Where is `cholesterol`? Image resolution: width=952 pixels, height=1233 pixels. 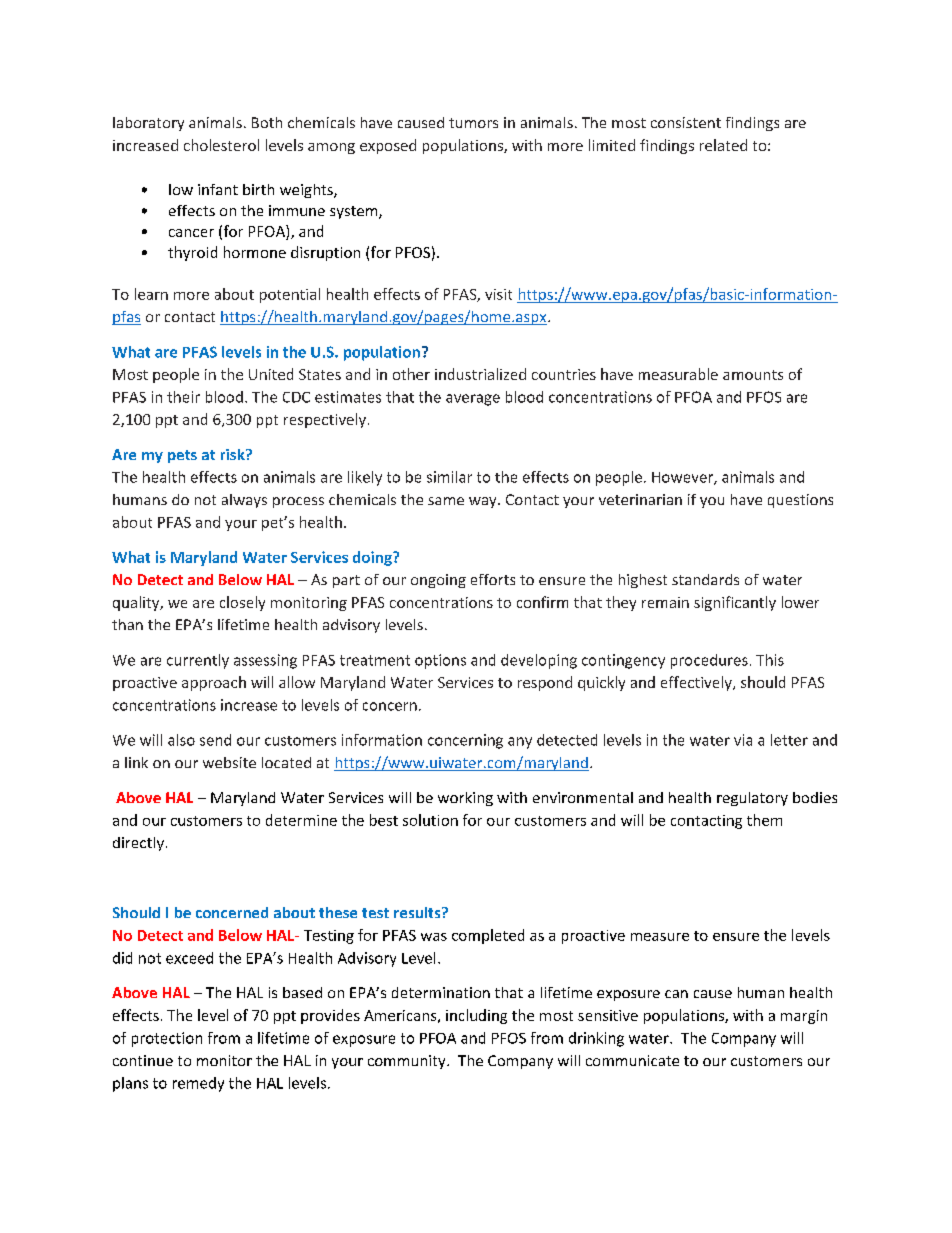 cholesterol is located at coordinates (221, 145).
